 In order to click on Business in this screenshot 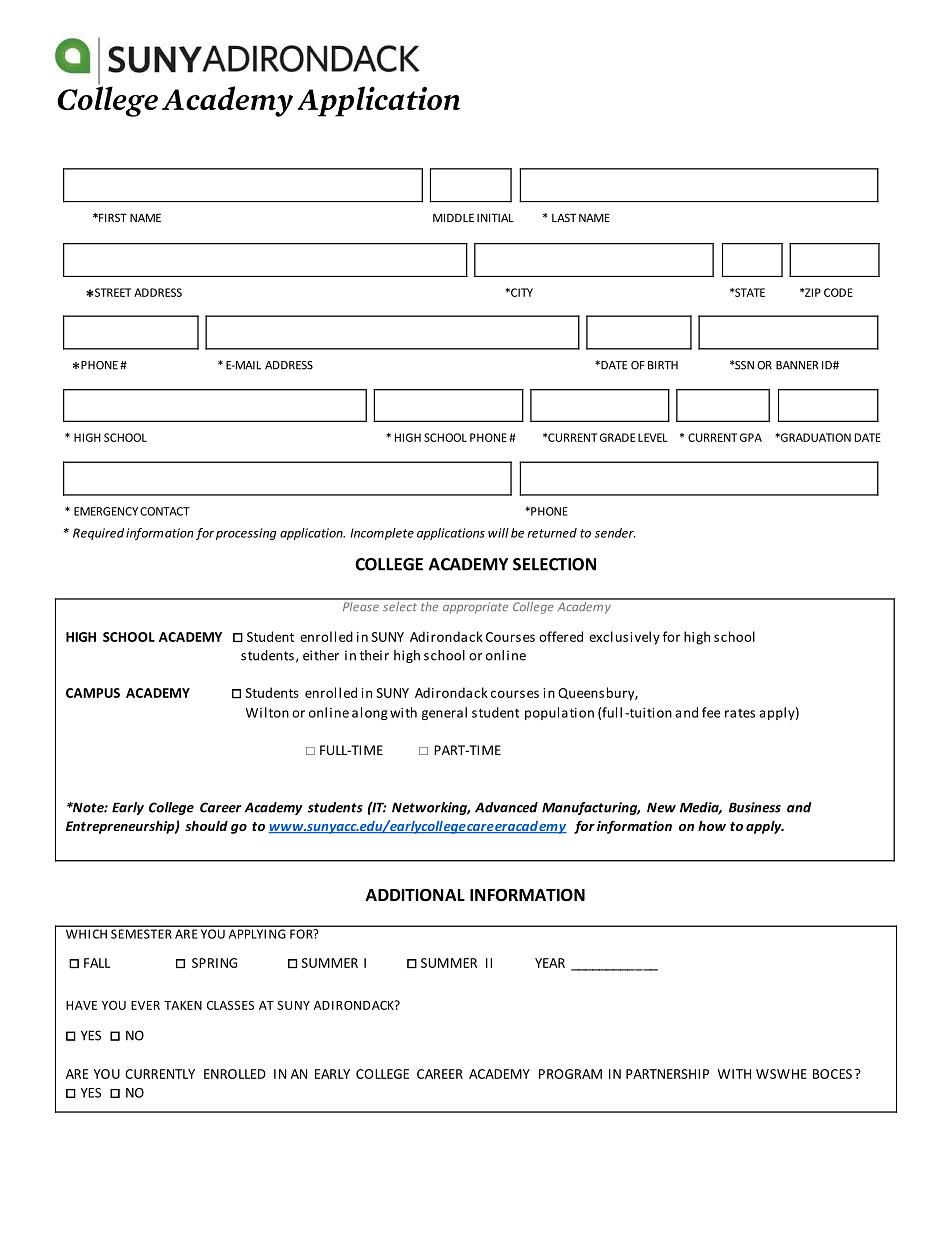, I will do `click(755, 807)`.
